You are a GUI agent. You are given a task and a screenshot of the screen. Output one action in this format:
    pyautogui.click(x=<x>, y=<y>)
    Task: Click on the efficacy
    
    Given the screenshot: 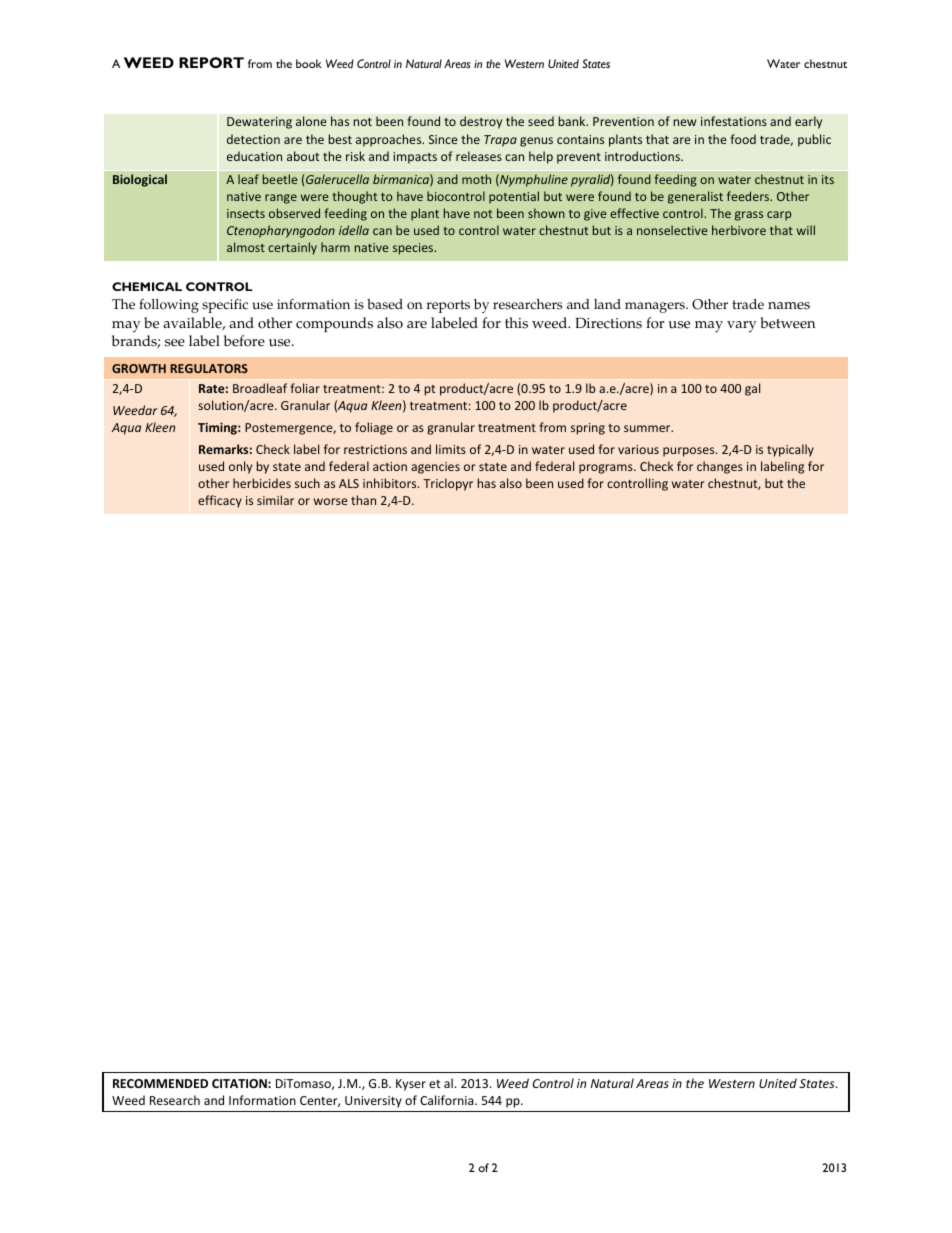 What is the action you would take?
    pyautogui.click(x=220, y=501)
